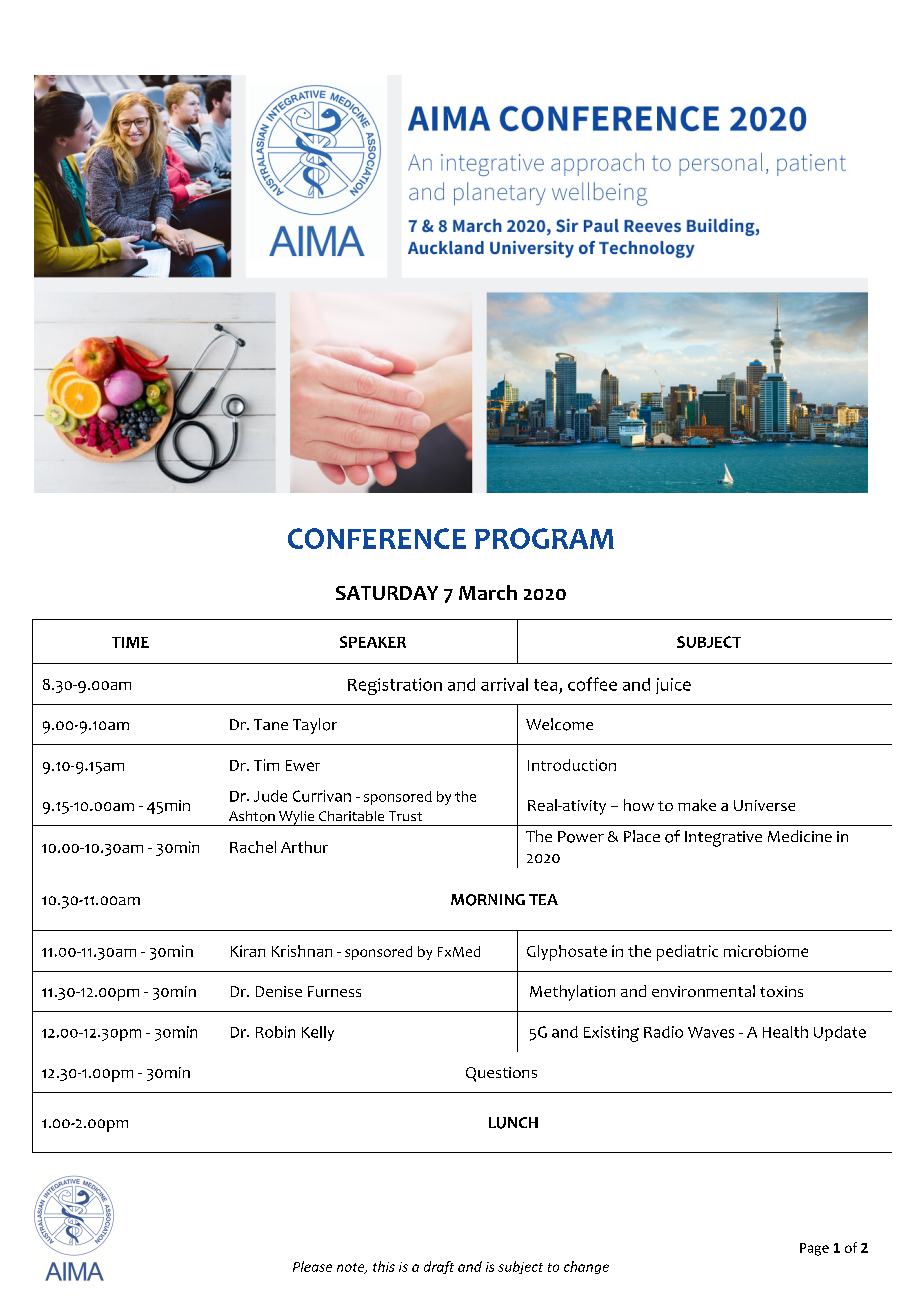  I want to click on March, so click(488, 592).
